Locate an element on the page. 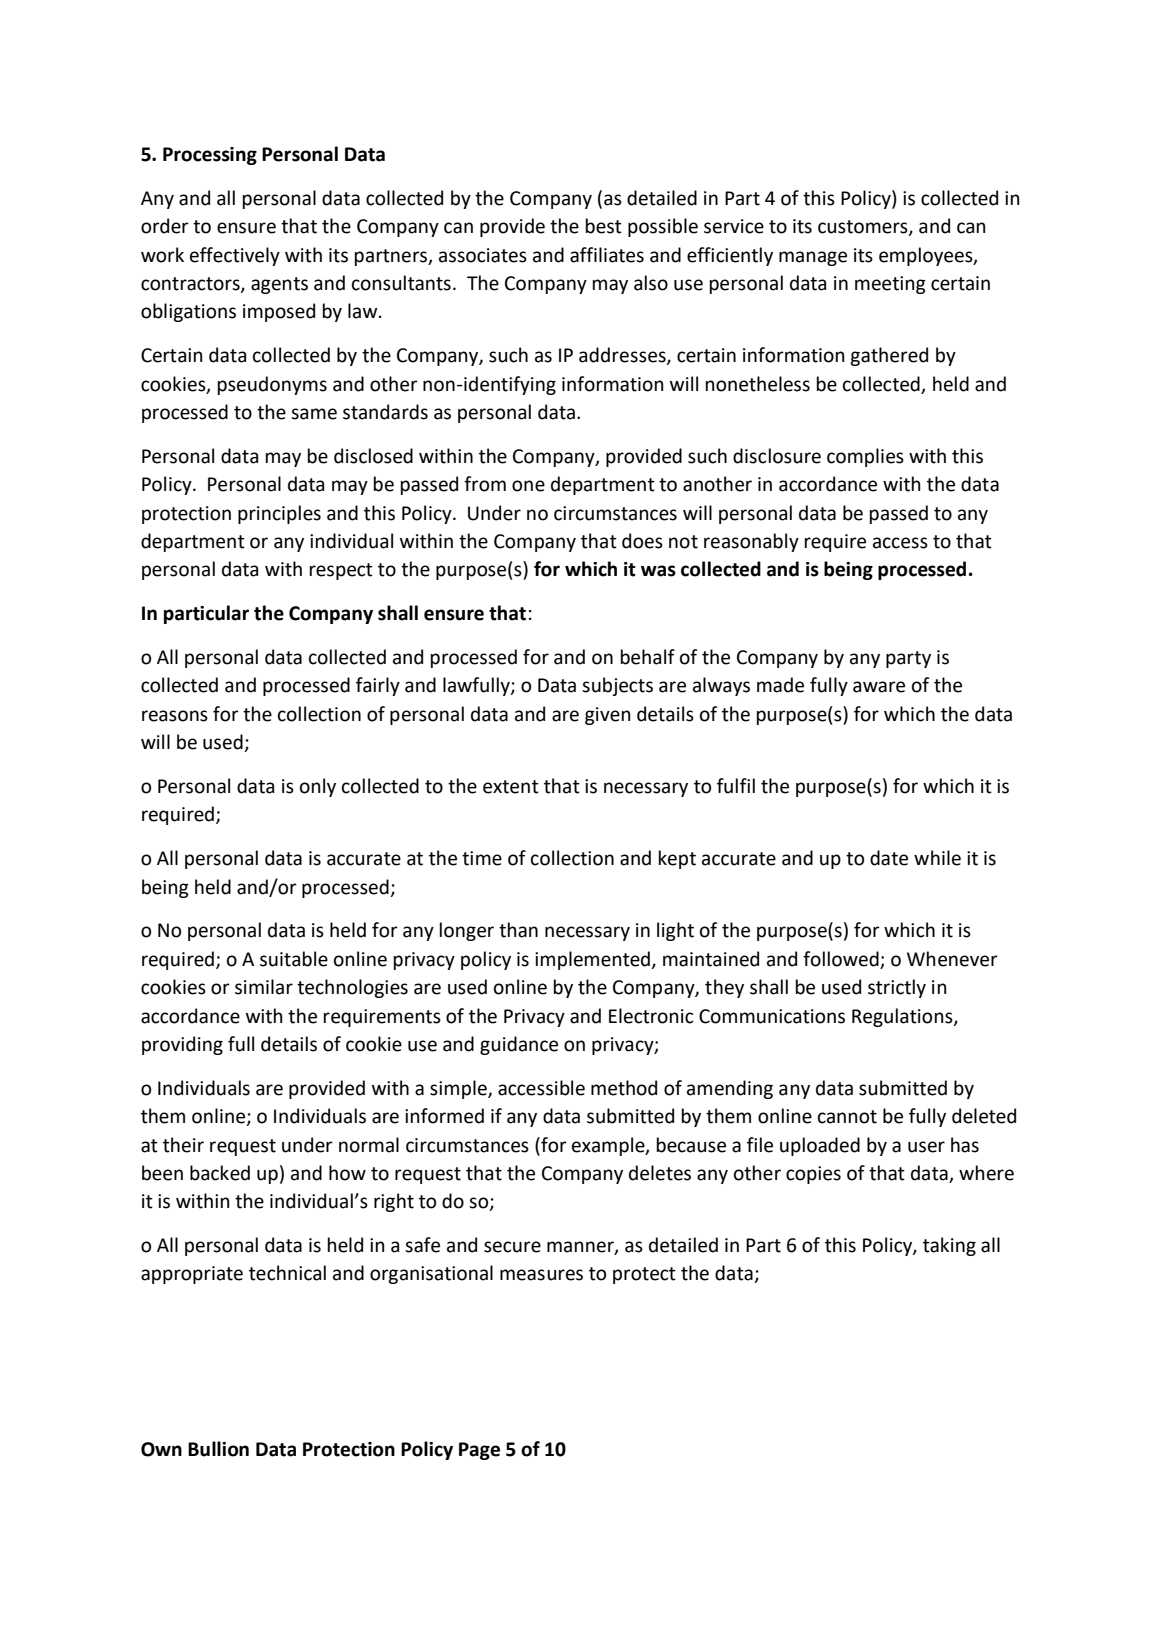  their is located at coordinates (183, 1145).
